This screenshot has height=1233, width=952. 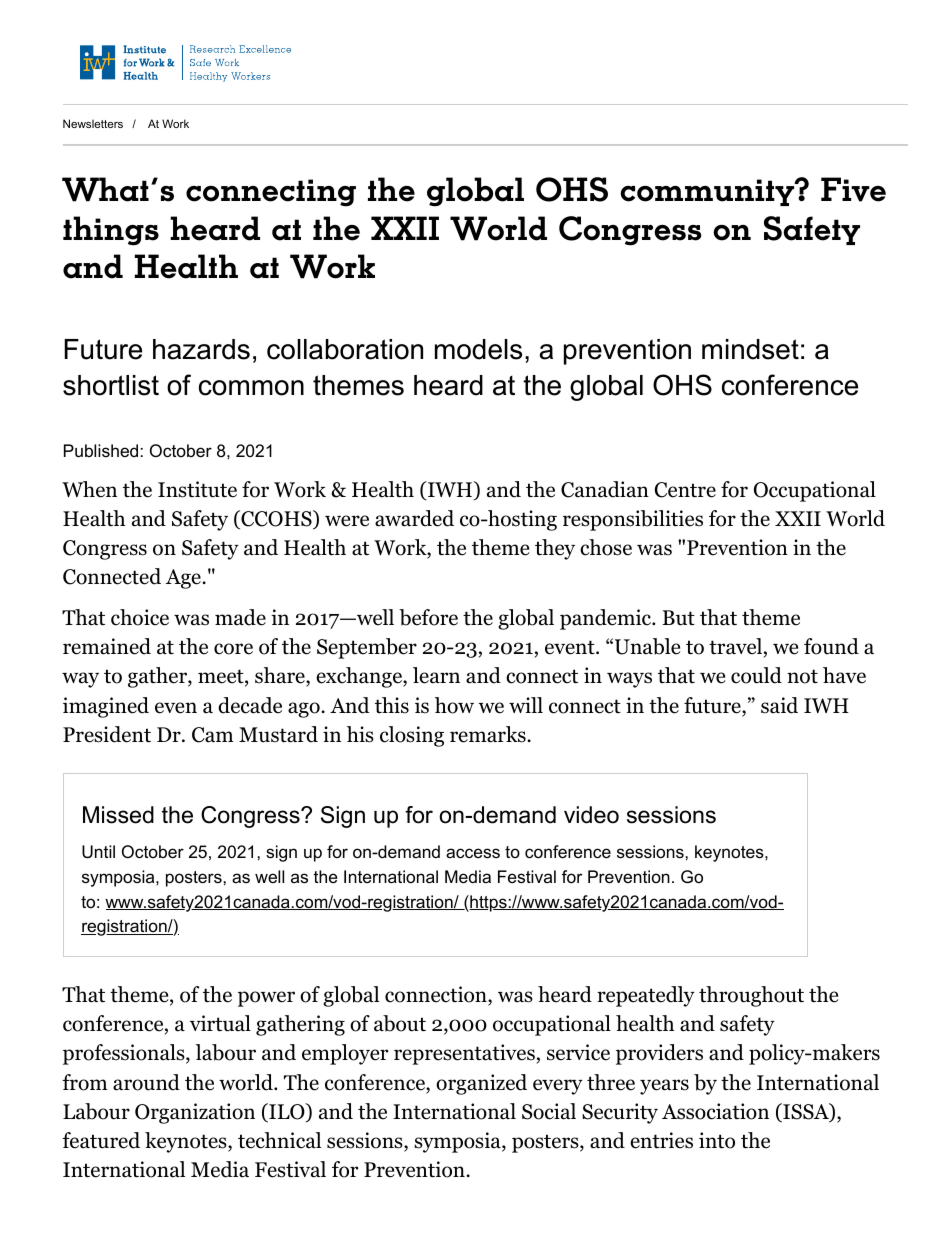 What do you see at coordinates (478, 349) in the screenshot?
I see `models` at bounding box center [478, 349].
